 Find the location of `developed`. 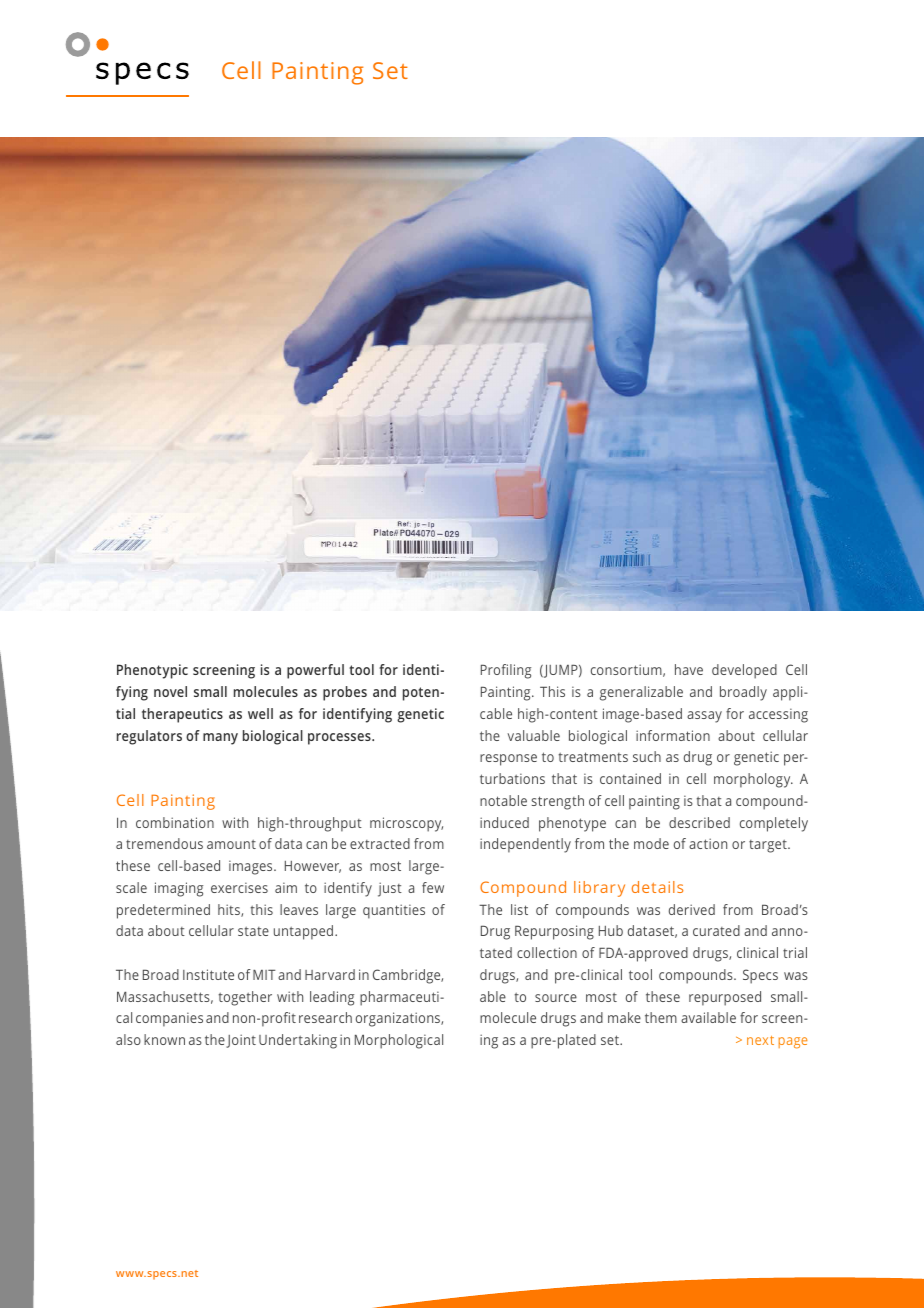

developed is located at coordinates (744, 671).
